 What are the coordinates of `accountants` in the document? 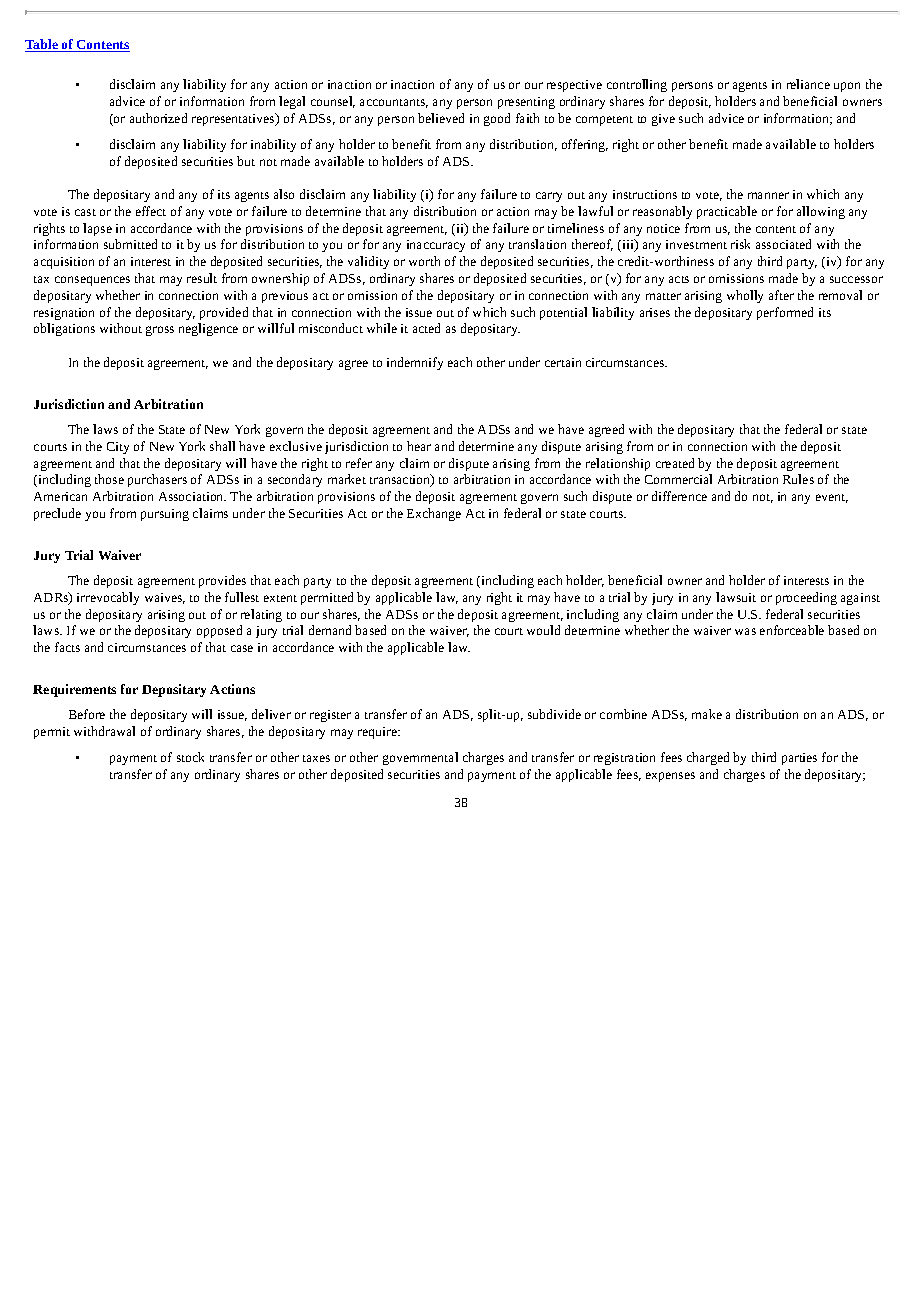 It's located at (394, 103).
